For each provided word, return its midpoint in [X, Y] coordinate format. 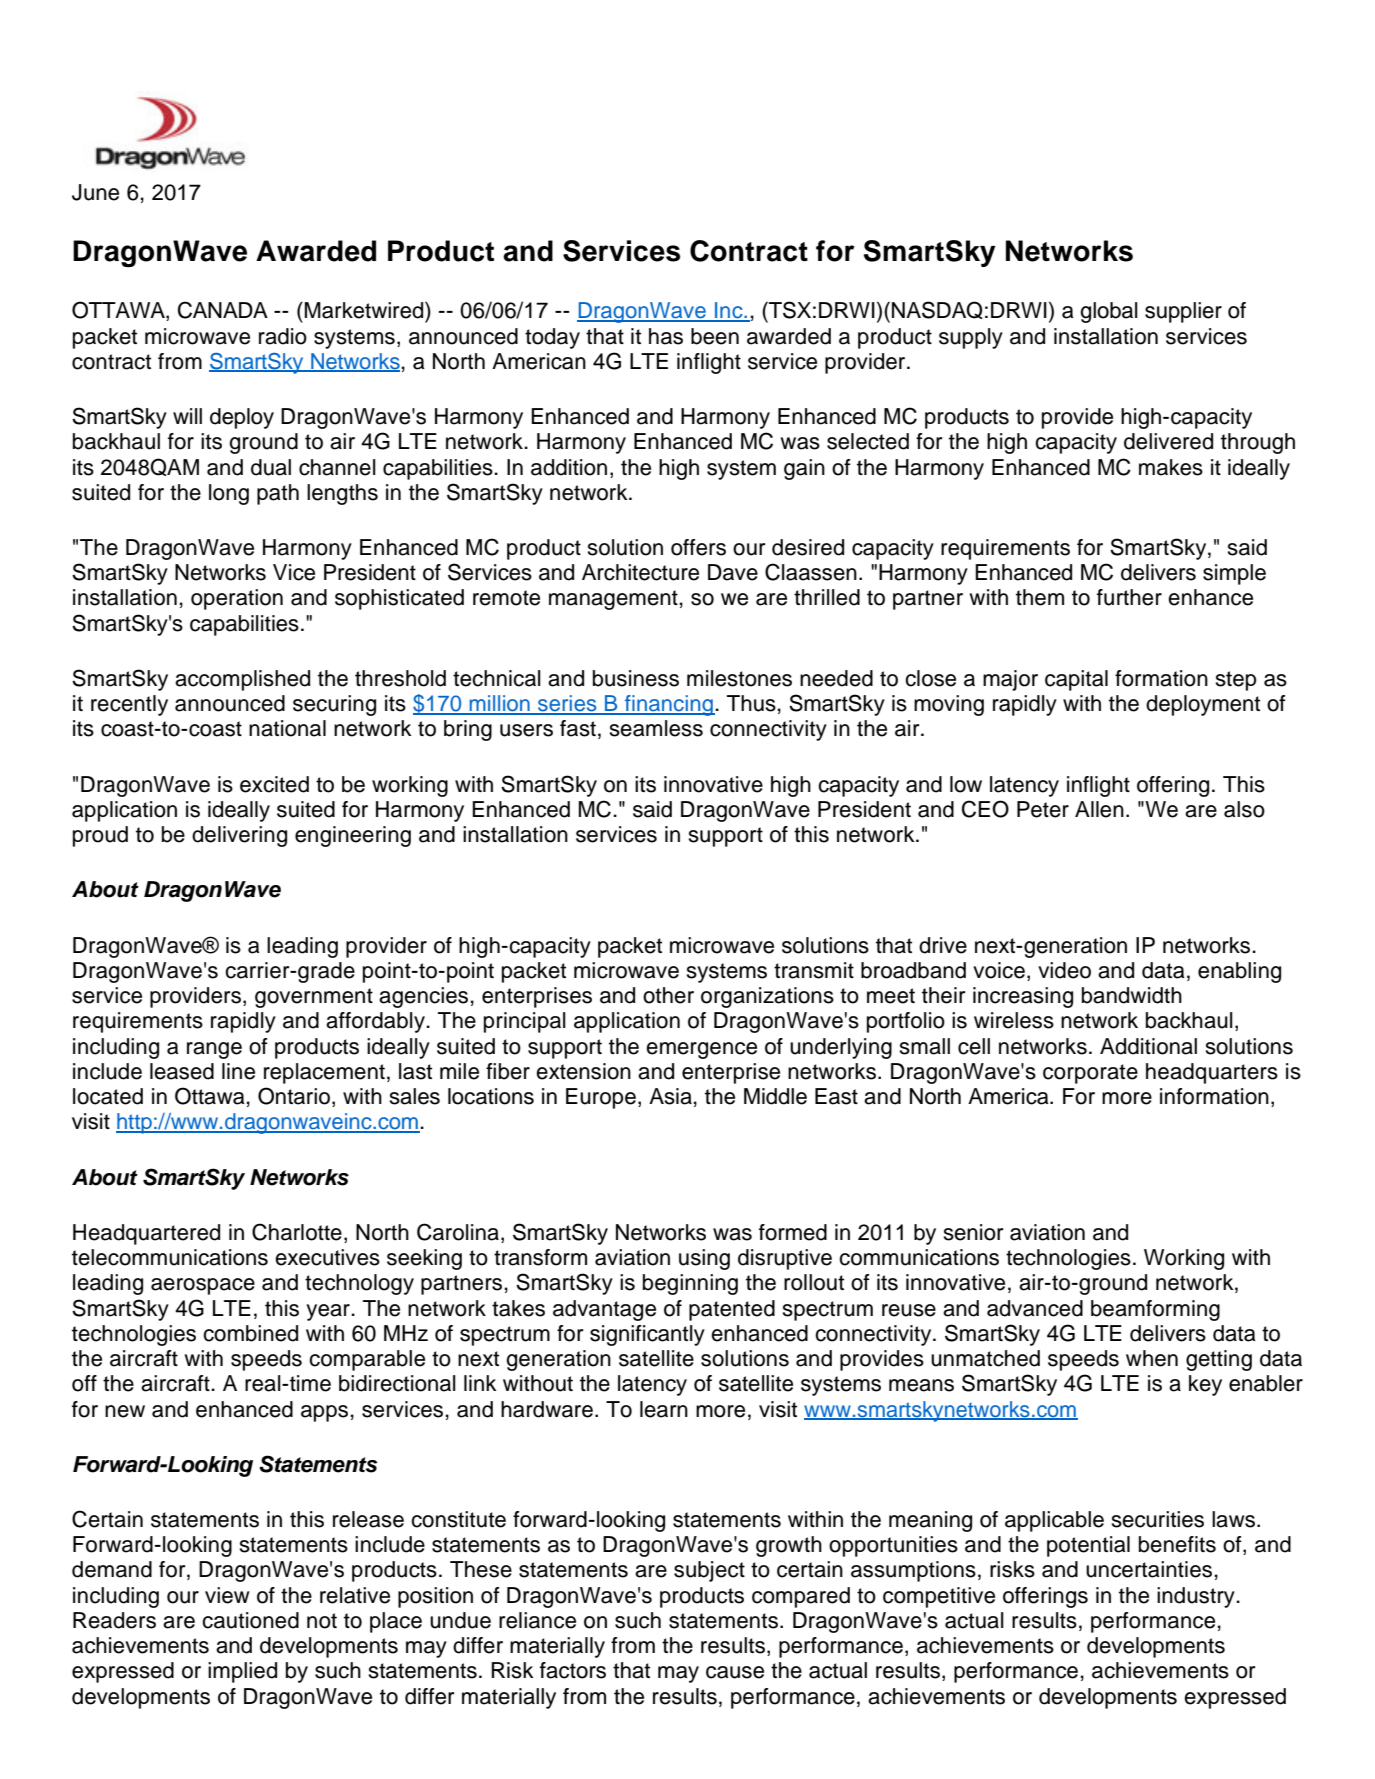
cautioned [250, 1620]
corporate [1090, 1074]
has [666, 336]
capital [1076, 680]
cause [735, 1672]
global [1109, 312]
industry [1197, 1597]
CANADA [223, 310]
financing [669, 705]
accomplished [242, 680]
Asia [670, 1096]
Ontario [294, 1096]
